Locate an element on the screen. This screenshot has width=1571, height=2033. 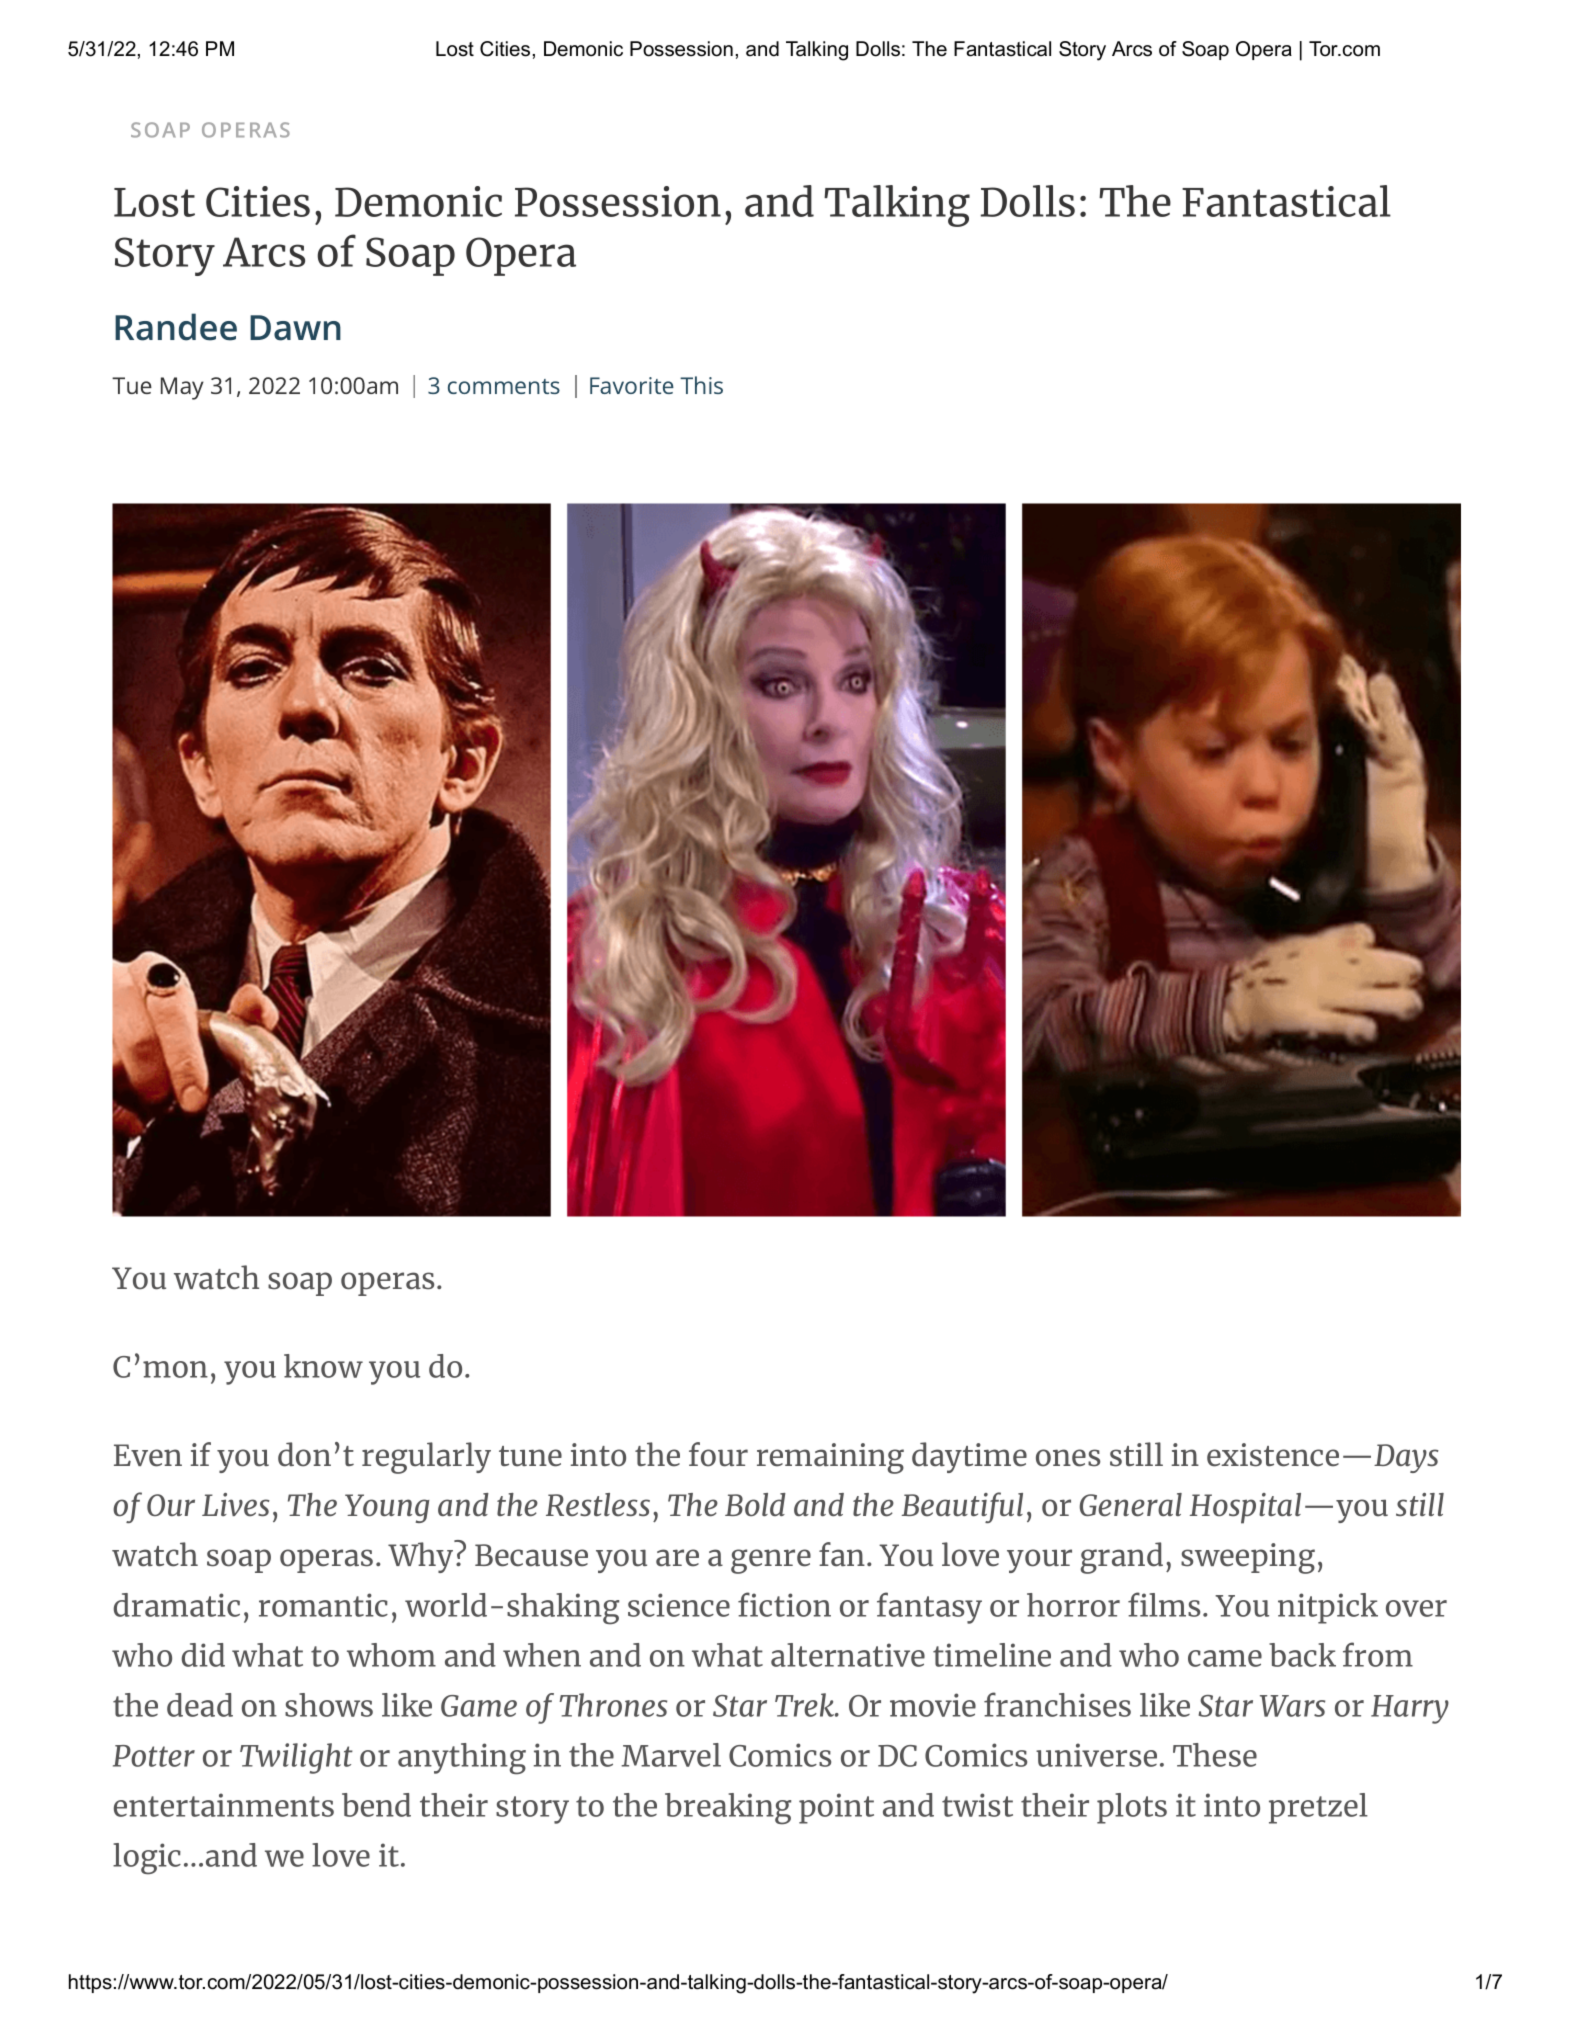
breaking is located at coordinates (728, 1809).
